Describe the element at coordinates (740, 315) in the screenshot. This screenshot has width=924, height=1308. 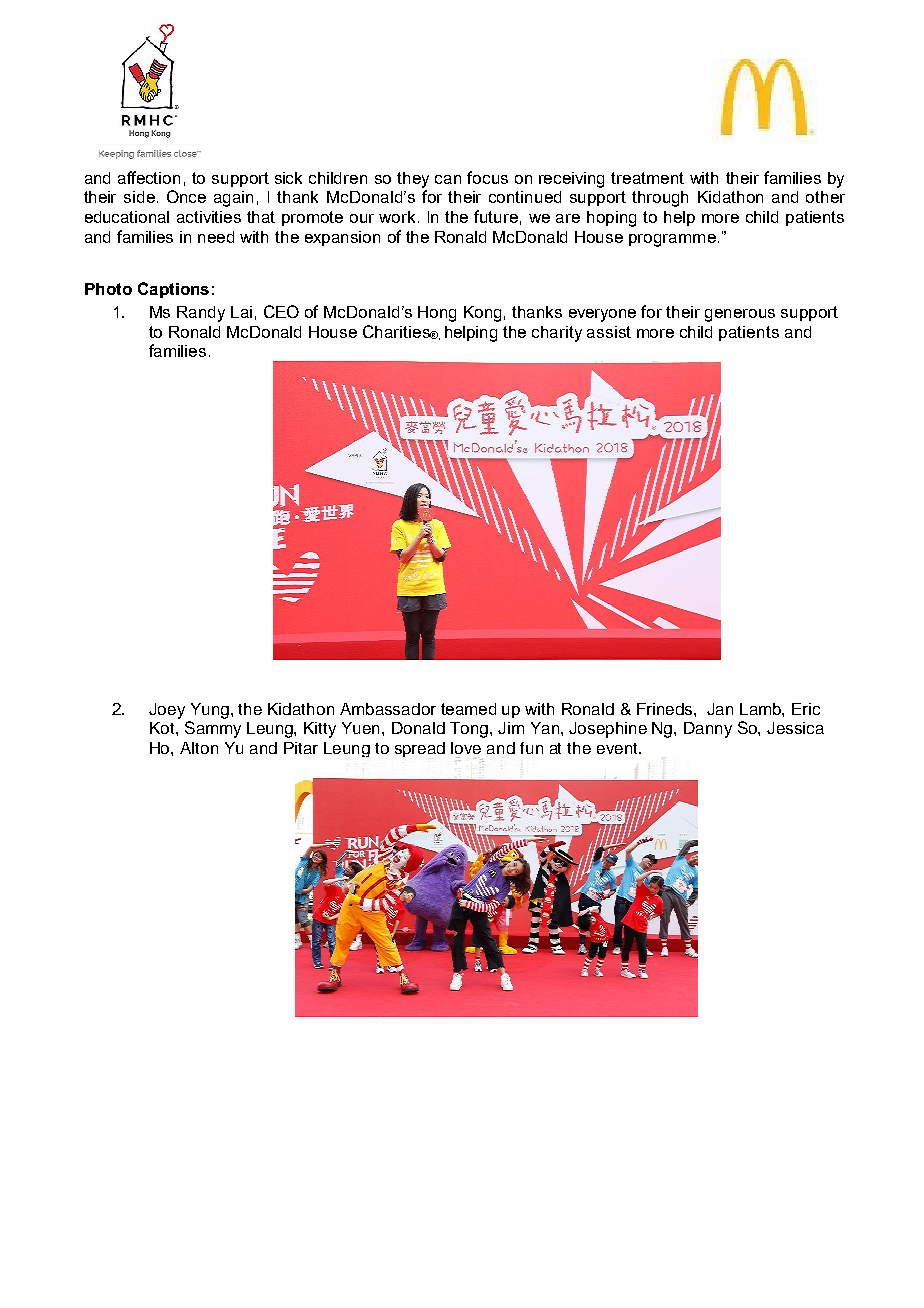
I see `generous` at that location.
